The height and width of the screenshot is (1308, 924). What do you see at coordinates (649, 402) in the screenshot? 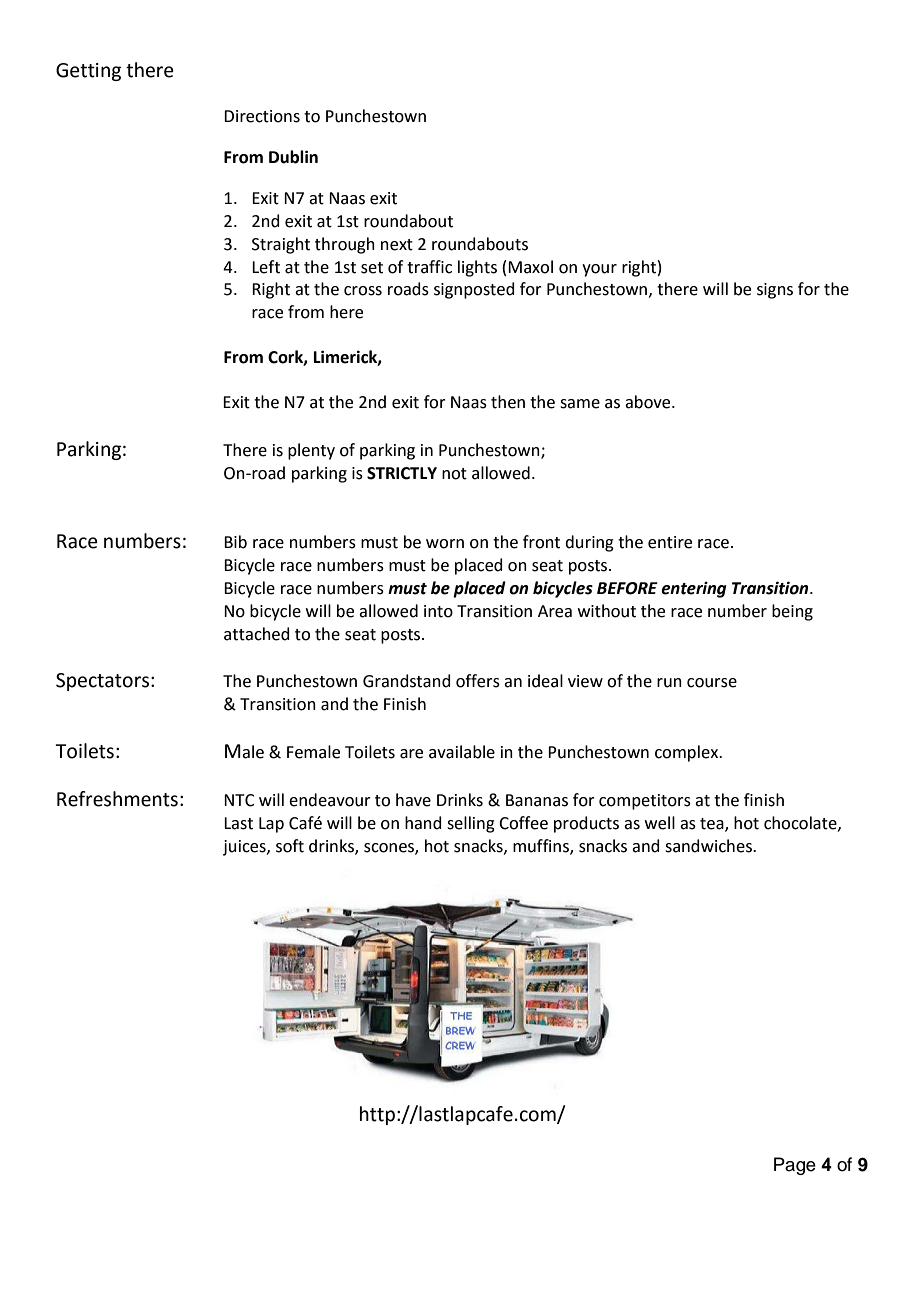
I see `above` at bounding box center [649, 402].
